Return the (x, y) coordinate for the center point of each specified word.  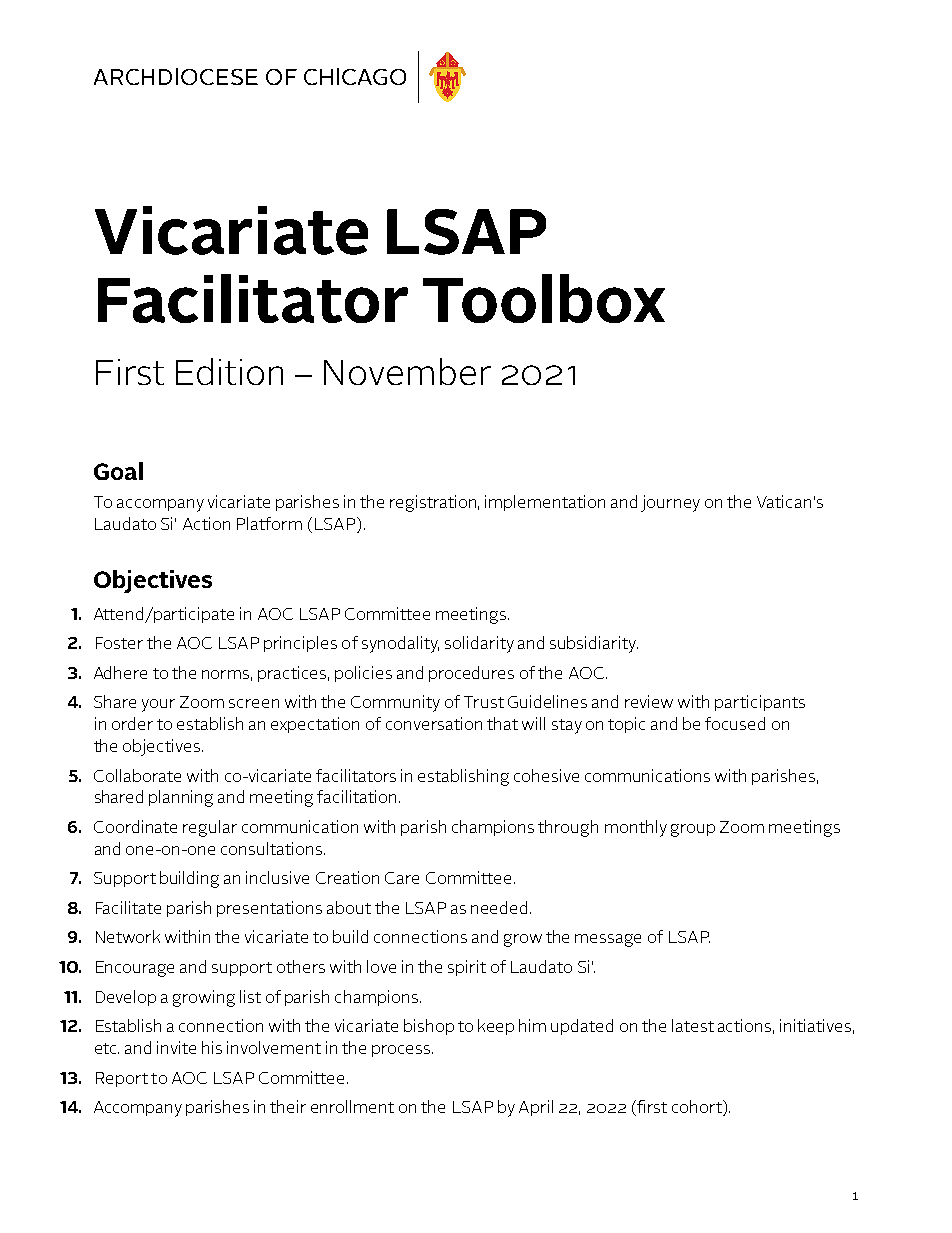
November (407, 371)
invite (176, 1047)
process (402, 1051)
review (649, 701)
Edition (229, 371)
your (158, 705)
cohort (698, 1108)
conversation (434, 723)
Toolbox (544, 298)
